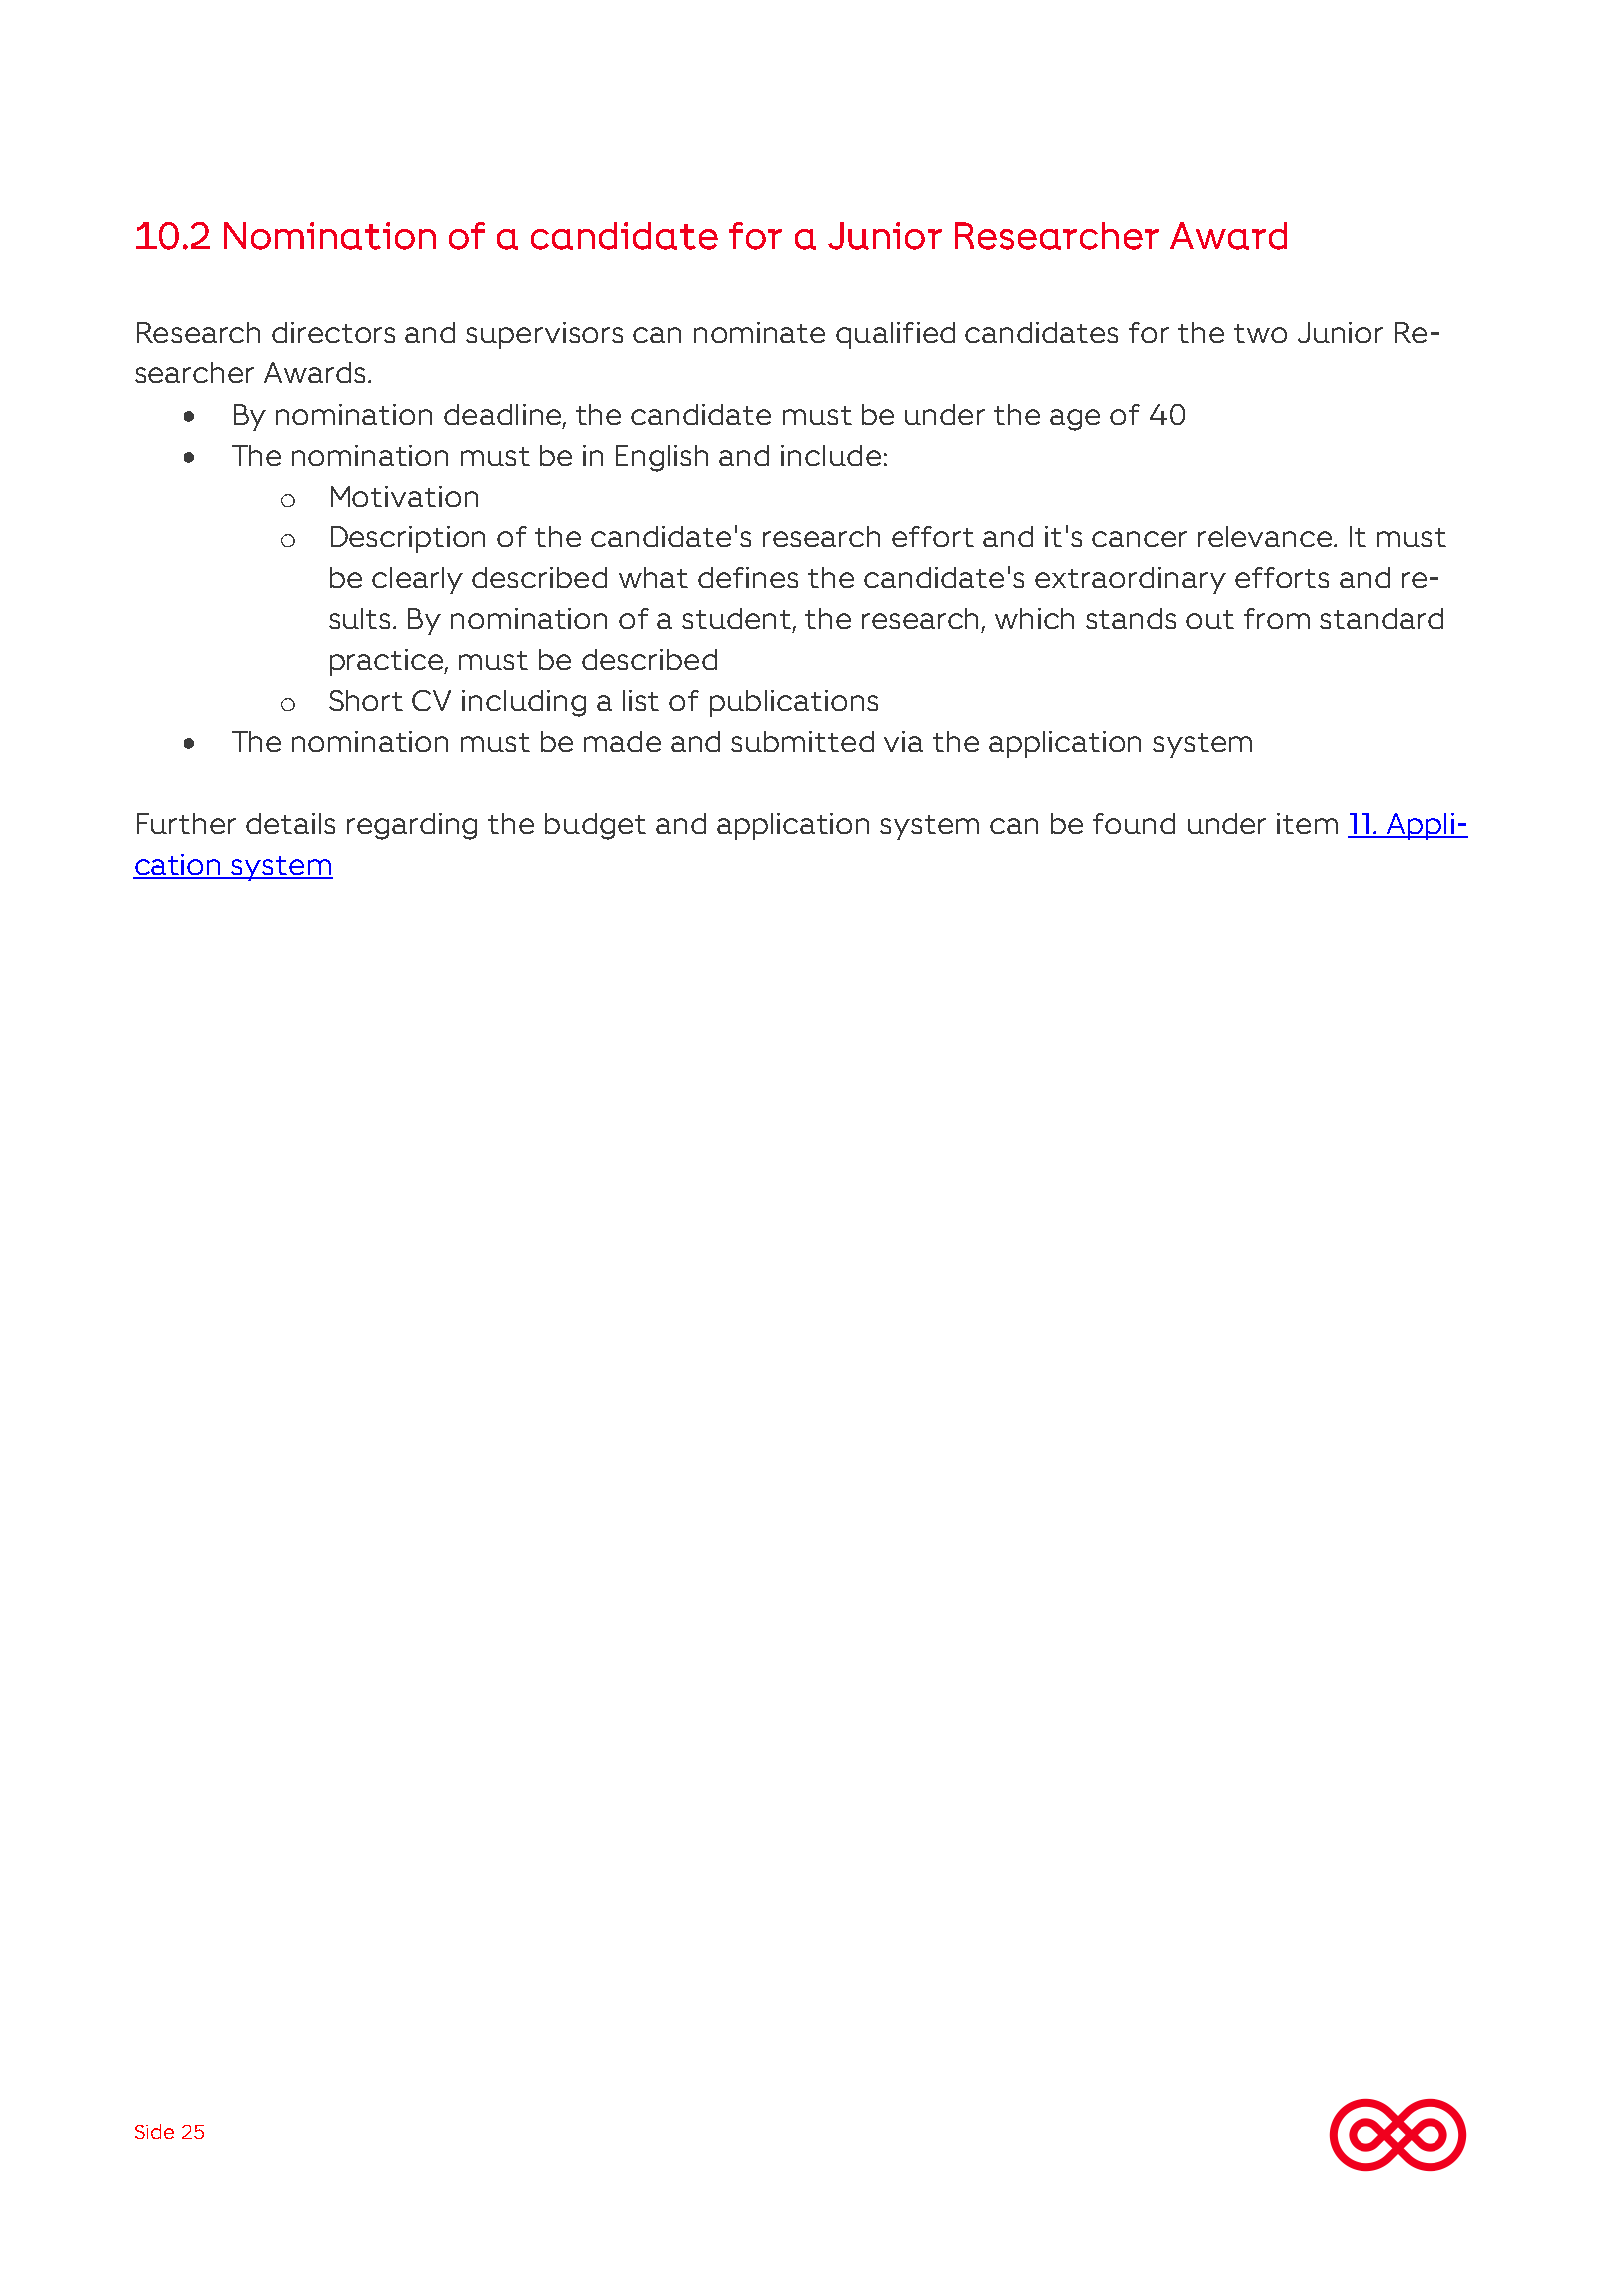 This screenshot has width=1605, height=2269. What do you see at coordinates (154, 2131) in the screenshot?
I see `Side` at bounding box center [154, 2131].
